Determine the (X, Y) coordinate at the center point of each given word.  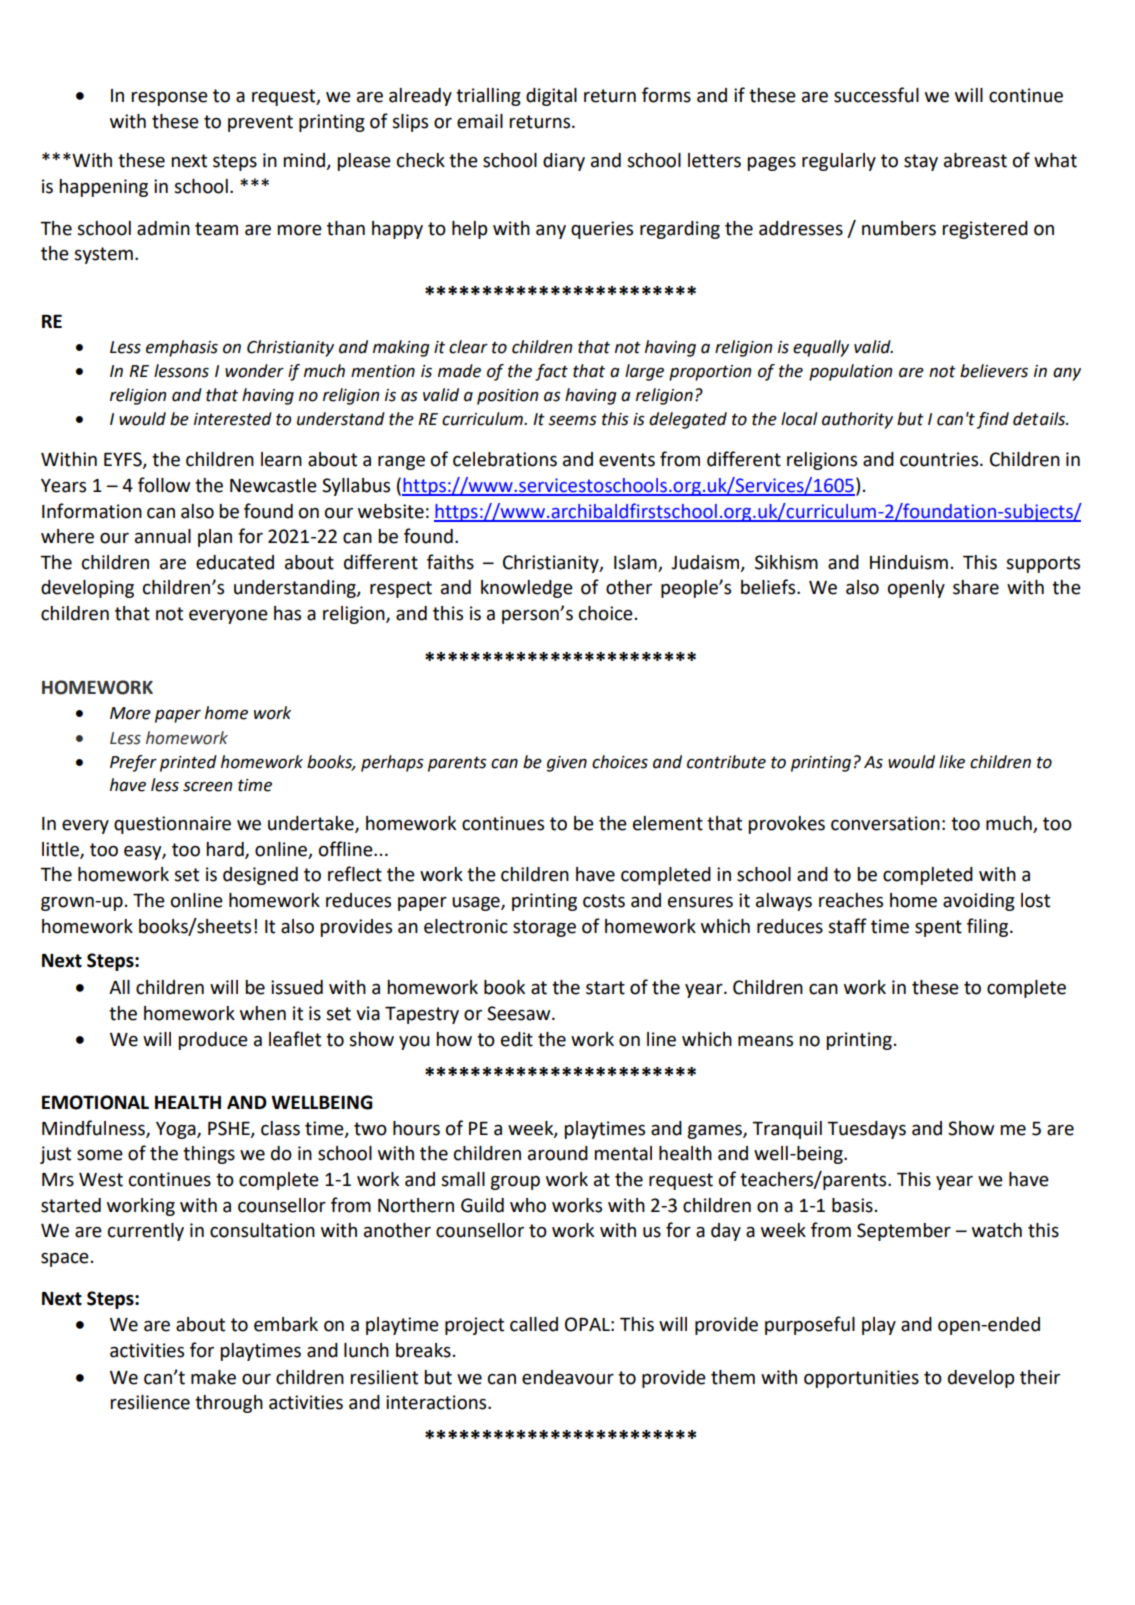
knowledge (527, 589)
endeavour (568, 1377)
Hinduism (909, 562)
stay (921, 162)
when (263, 1013)
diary (564, 162)
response (169, 99)
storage (544, 928)
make (213, 1377)
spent (938, 928)
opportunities (861, 1379)
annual (163, 536)
